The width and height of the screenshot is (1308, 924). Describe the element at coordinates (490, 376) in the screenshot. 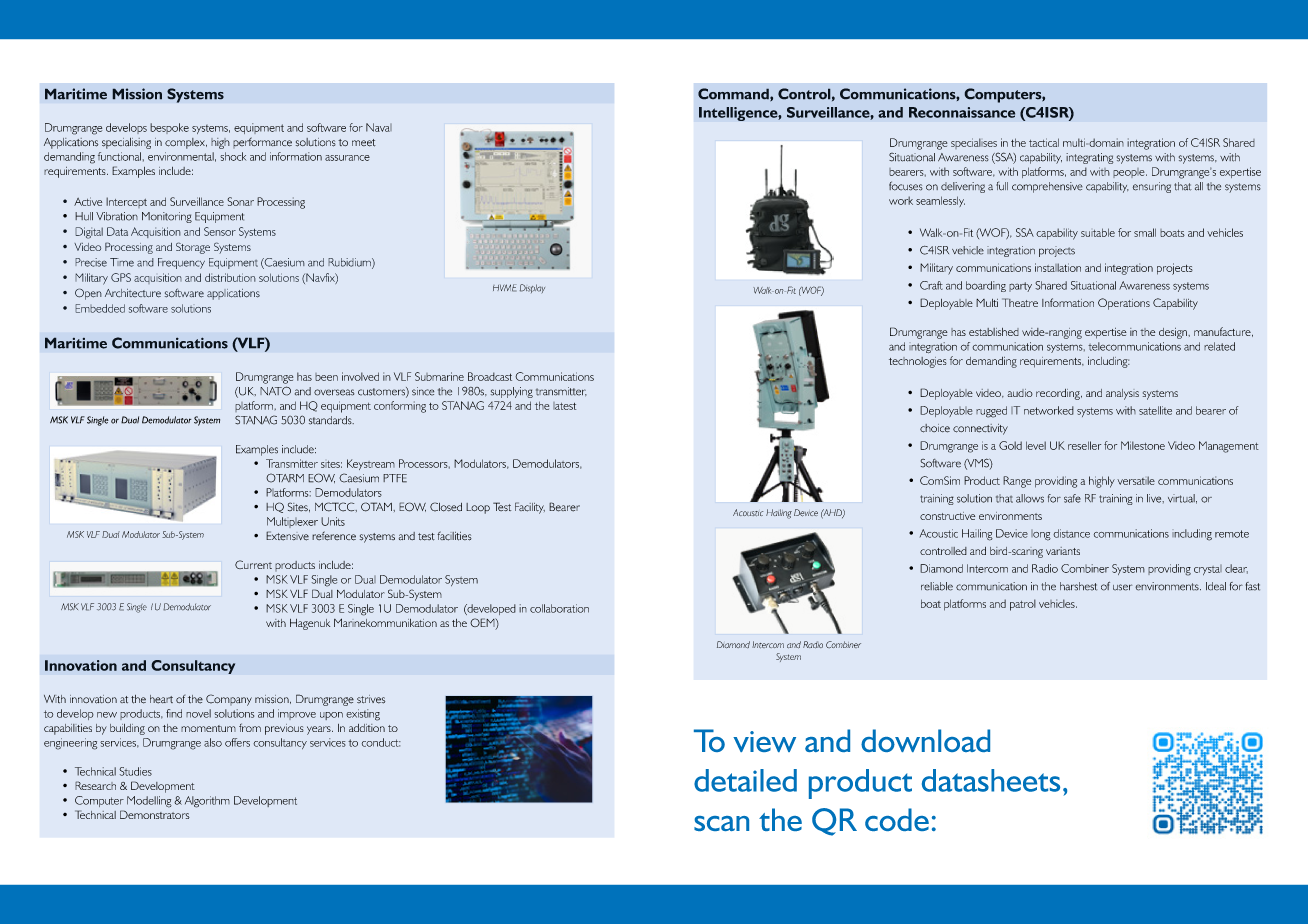

I see `Broadcast` at that location.
